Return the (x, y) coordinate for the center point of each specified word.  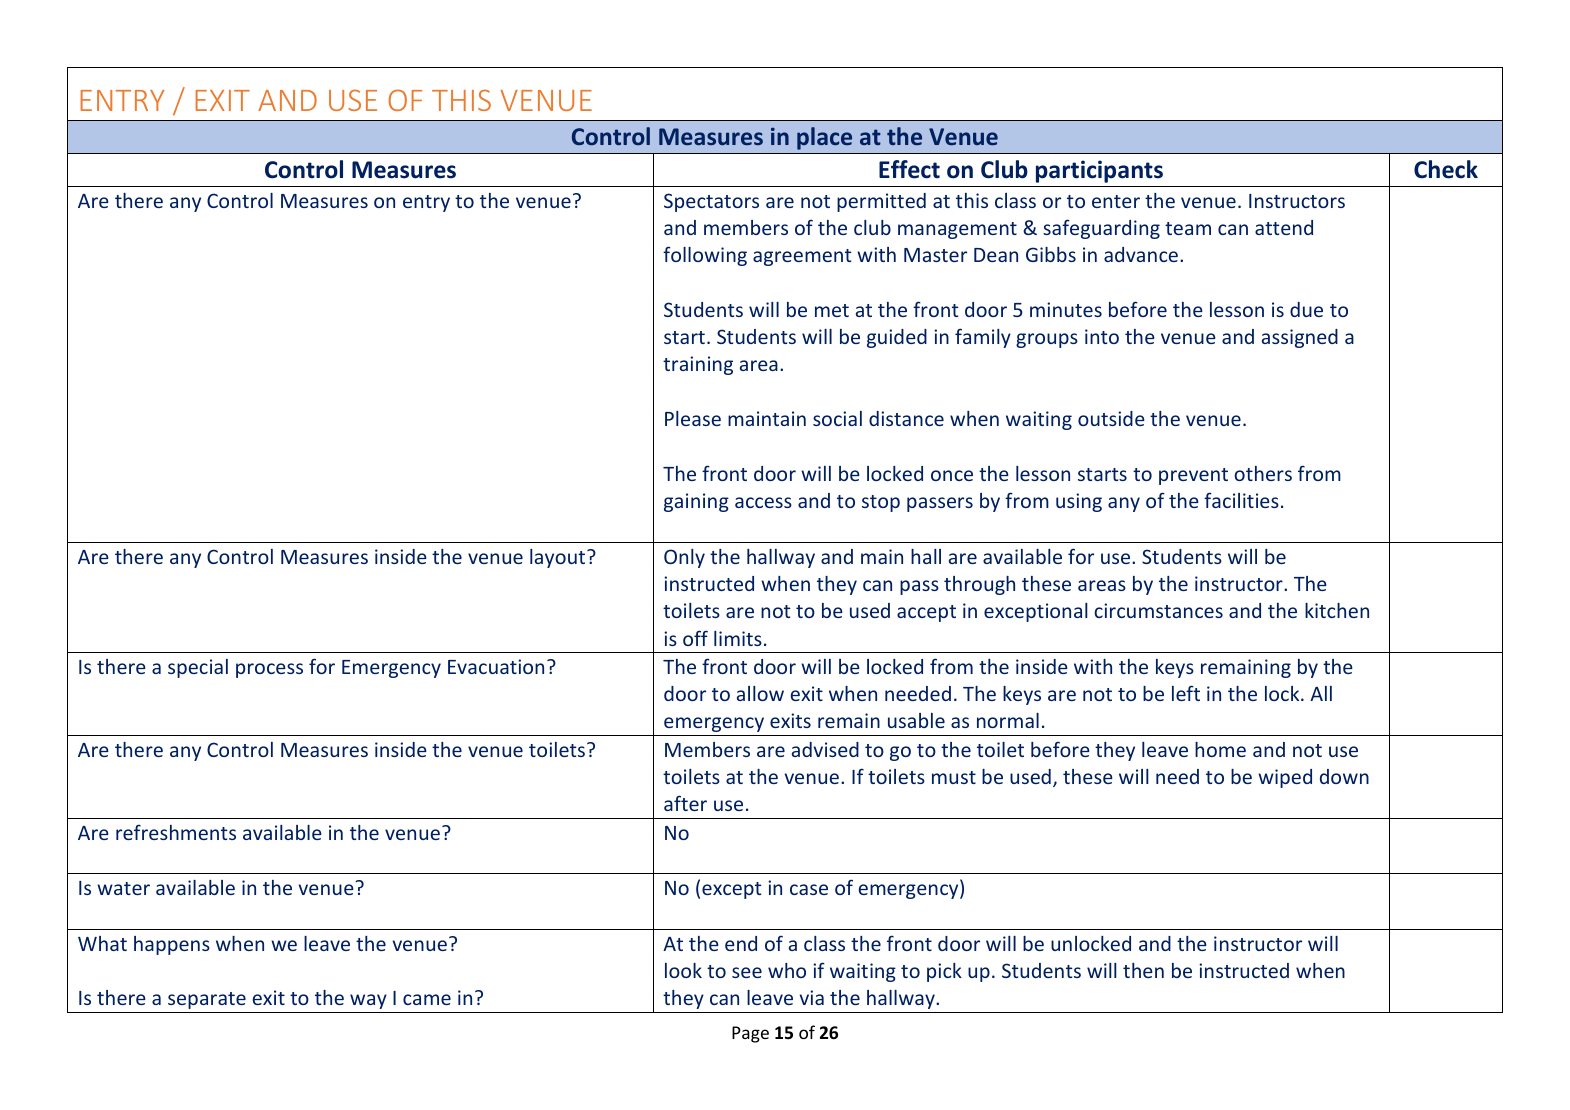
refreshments (176, 832)
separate (207, 1000)
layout (559, 558)
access (763, 502)
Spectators (711, 202)
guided (897, 338)
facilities (1241, 500)
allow (760, 693)
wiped (1285, 778)
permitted (881, 202)
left (1186, 693)
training (698, 365)
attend (1284, 227)
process (269, 670)
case (809, 889)
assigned (1300, 338)
